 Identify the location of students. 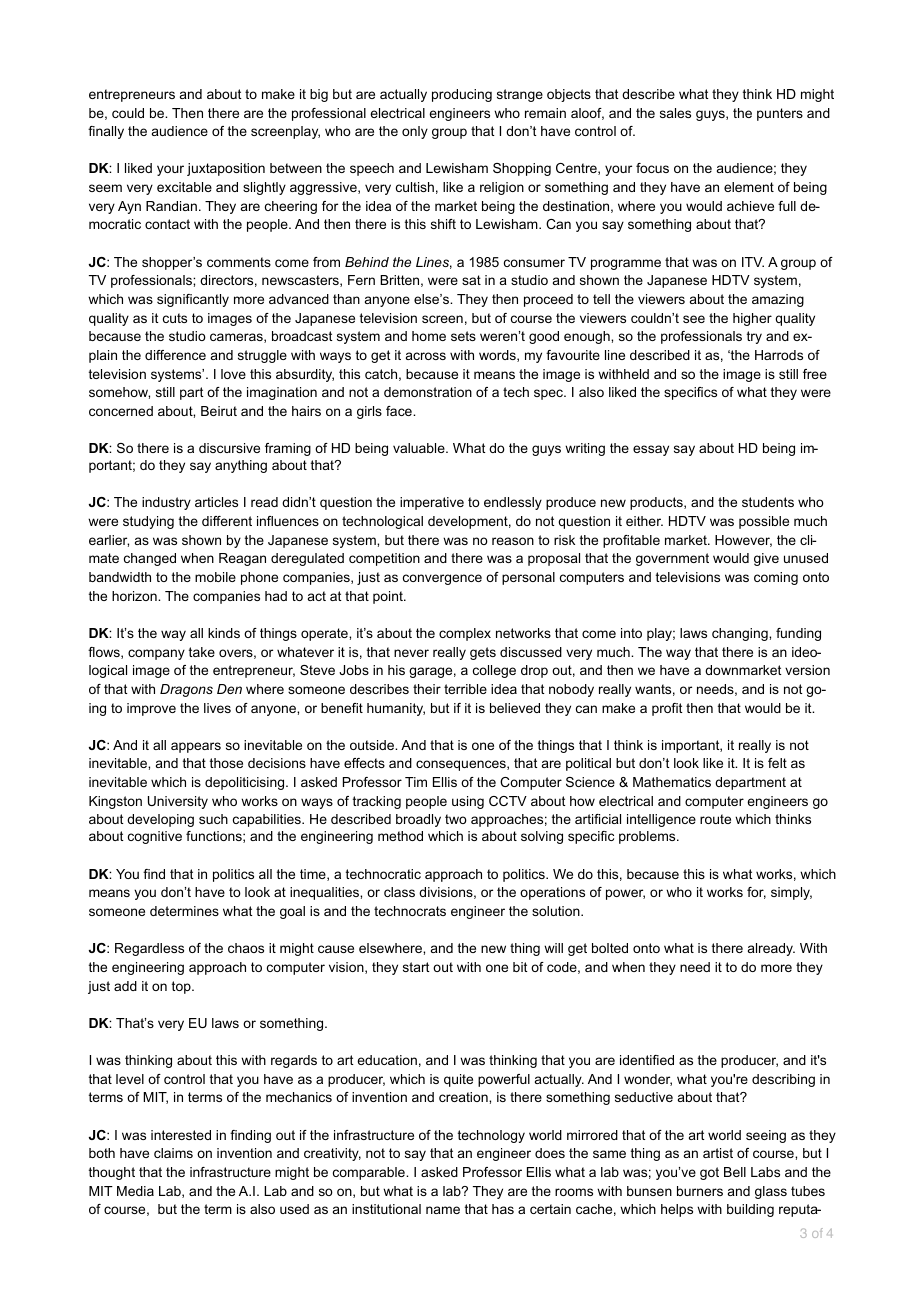
(768, 502).
